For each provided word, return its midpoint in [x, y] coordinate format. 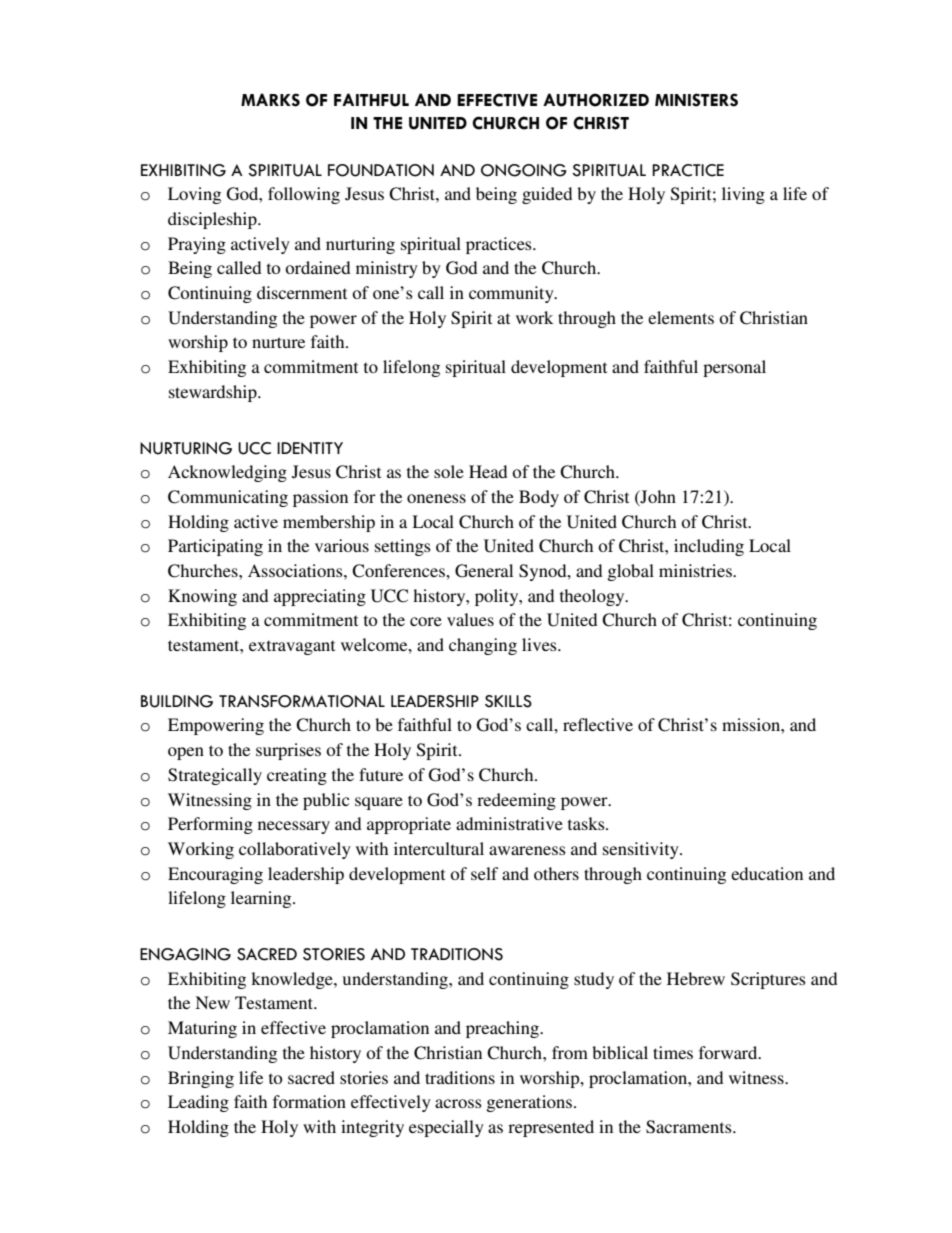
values [470, 619]
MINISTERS [696, 100]
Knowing [202, 597]
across [458, 1103]
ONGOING [524, 170]
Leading [198, 1103]
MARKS [270, 100]
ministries [696, 570]
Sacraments [690, 1127]
